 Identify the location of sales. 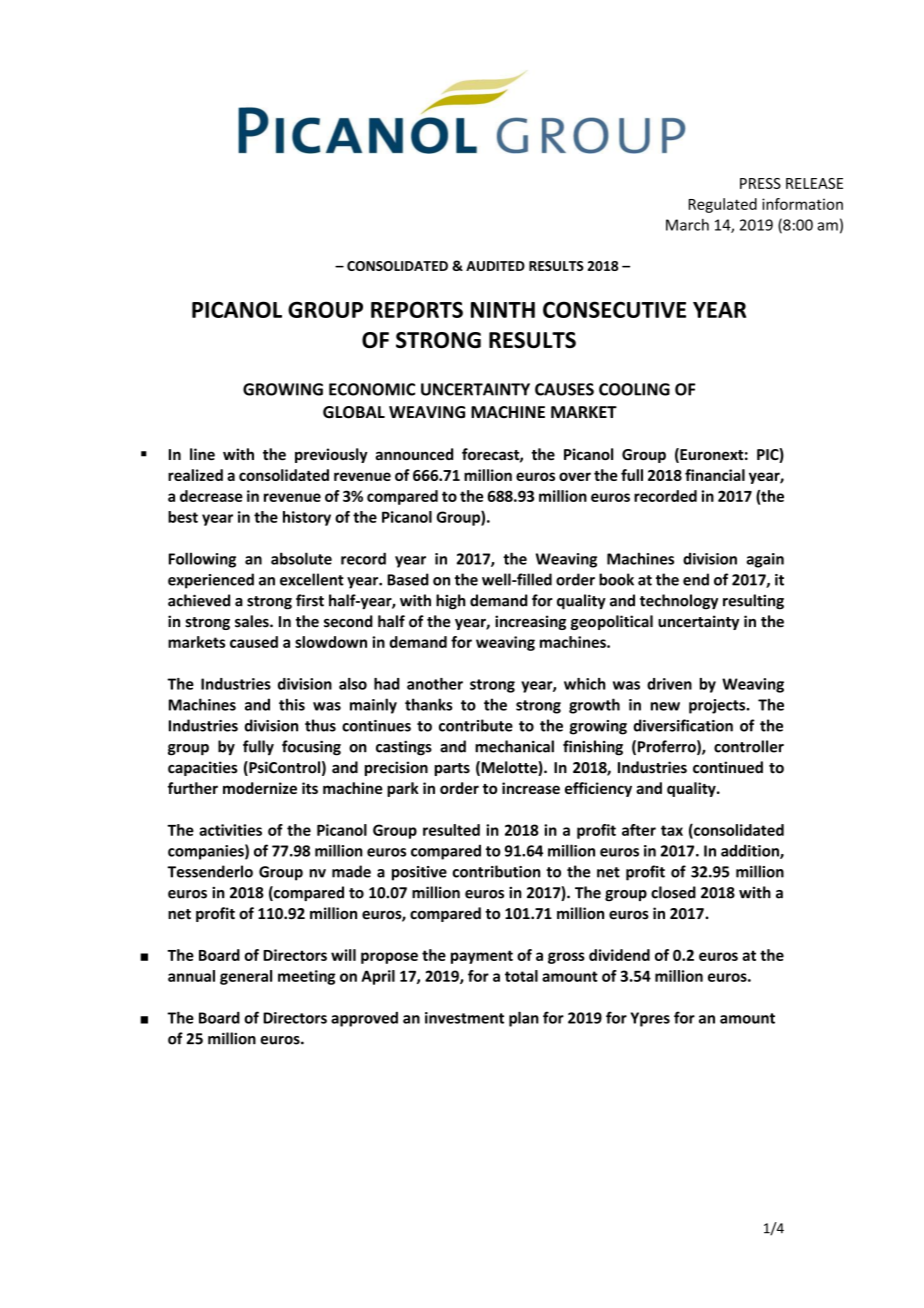
(253, 621).
